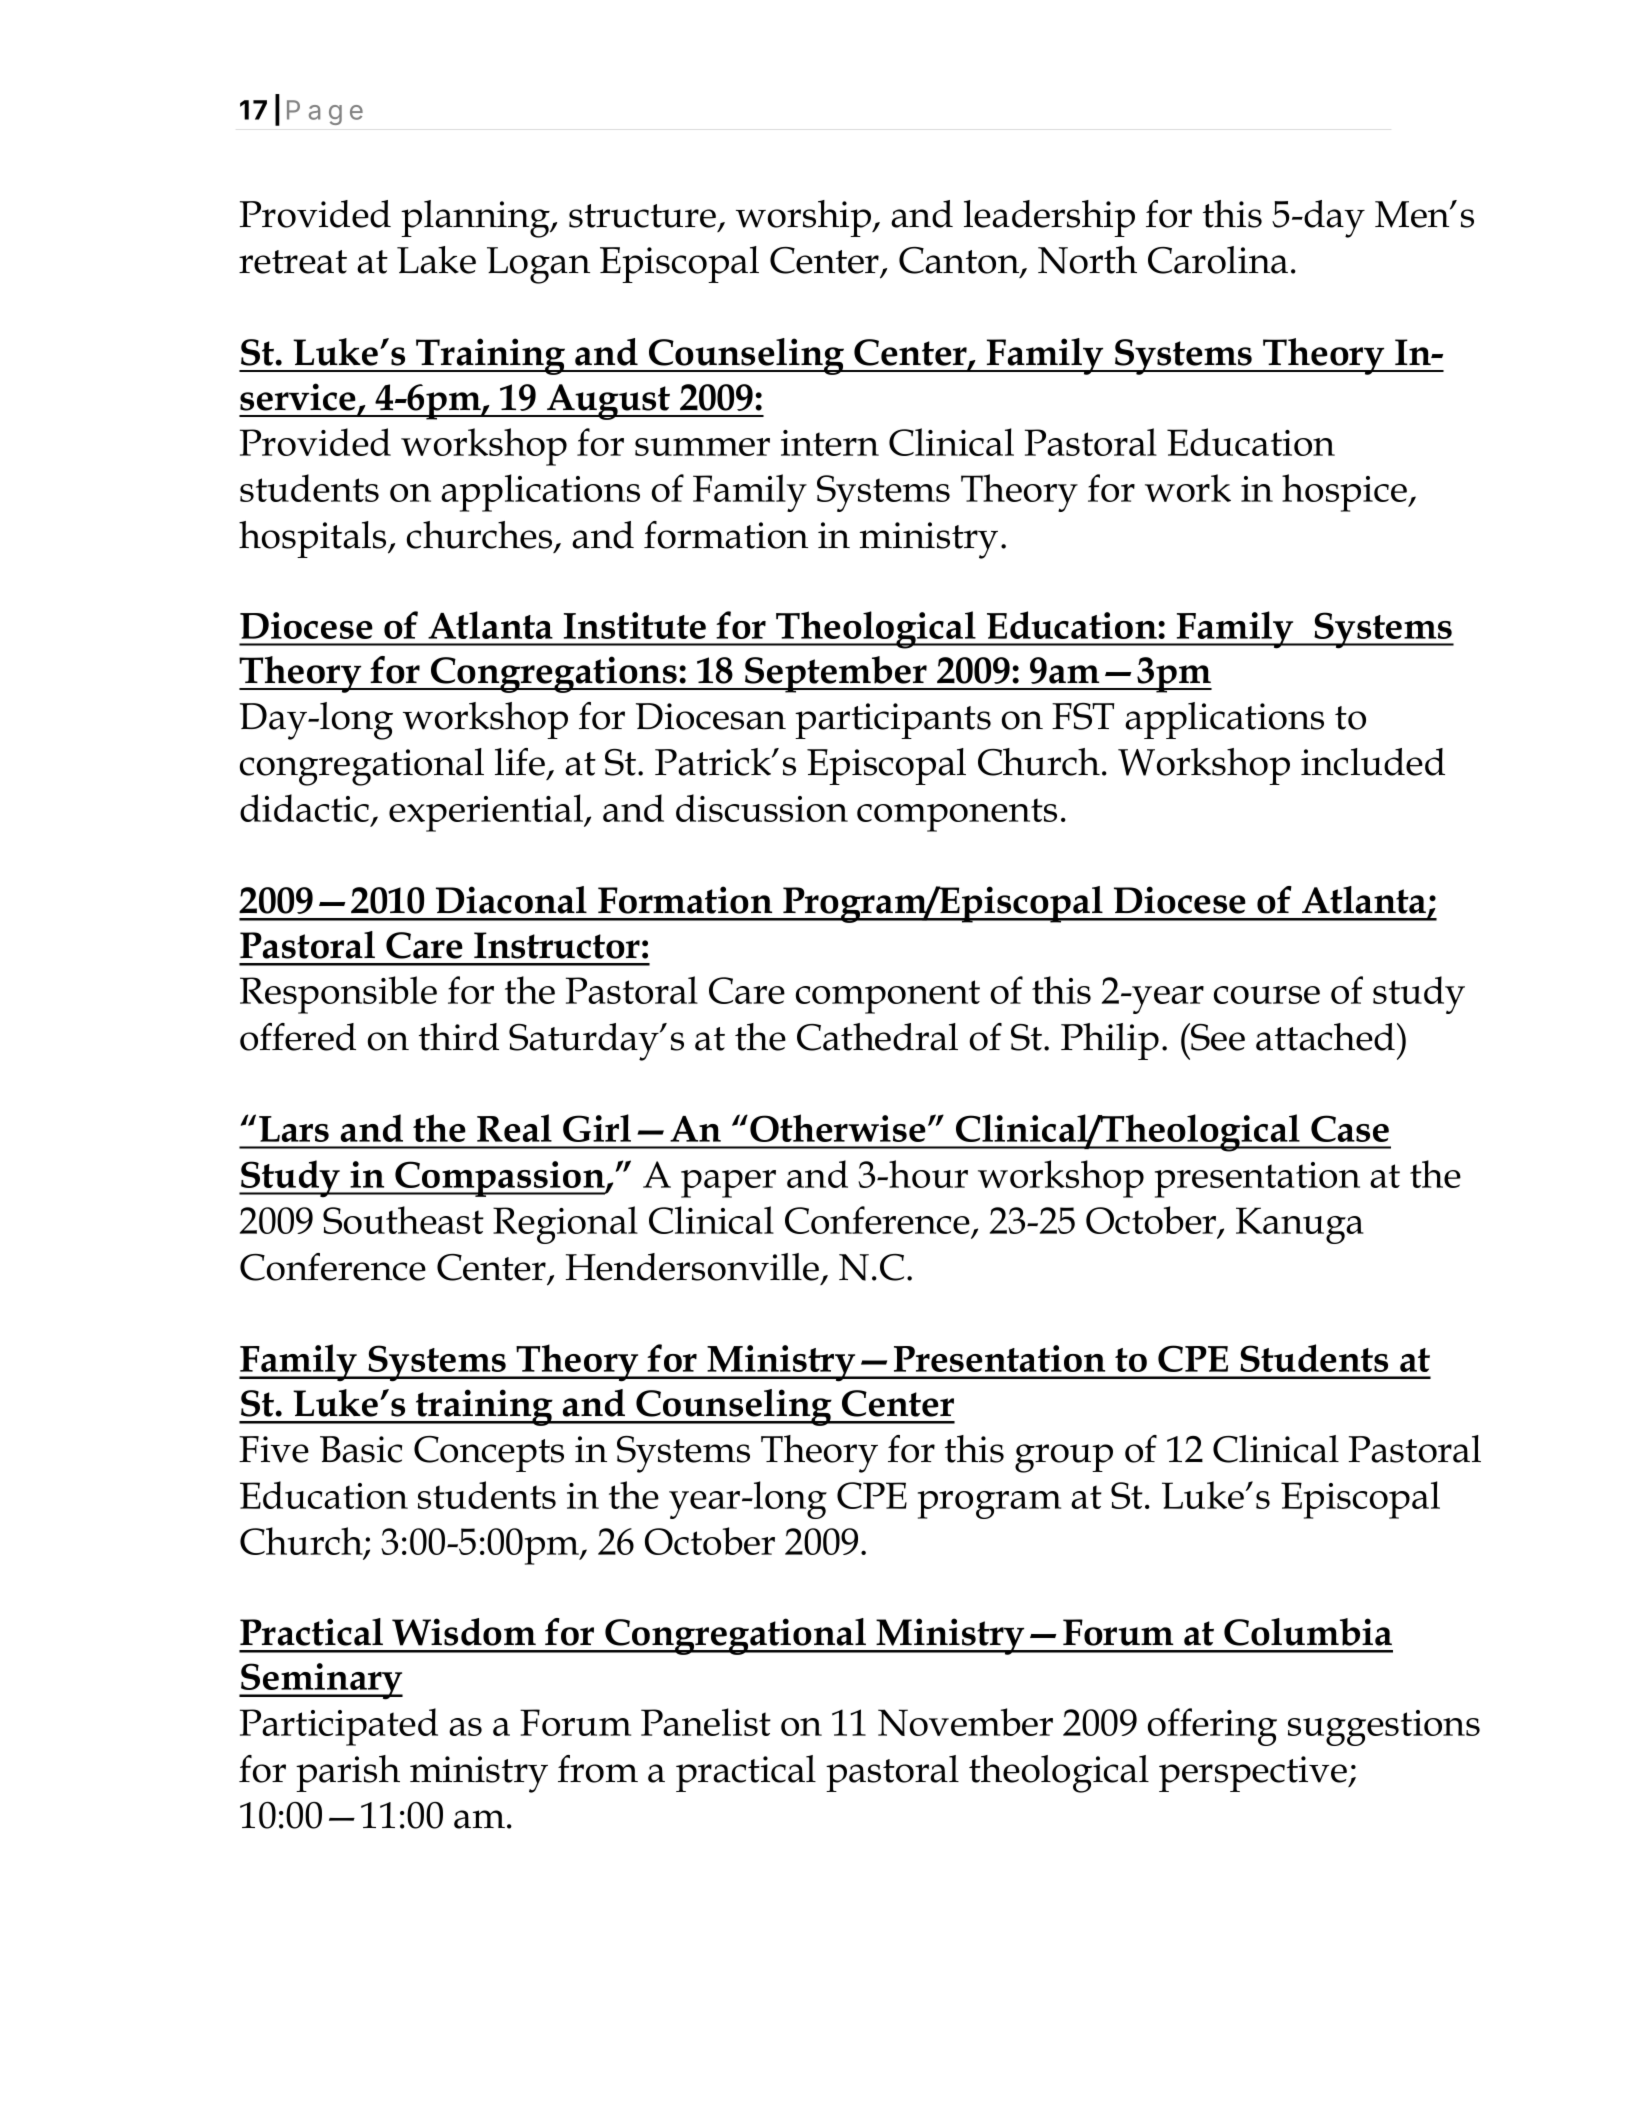 This page has height=2106, width=1627. Describe the element at coordinates (314, 539) in the page. I see `hospitals` at that location.
